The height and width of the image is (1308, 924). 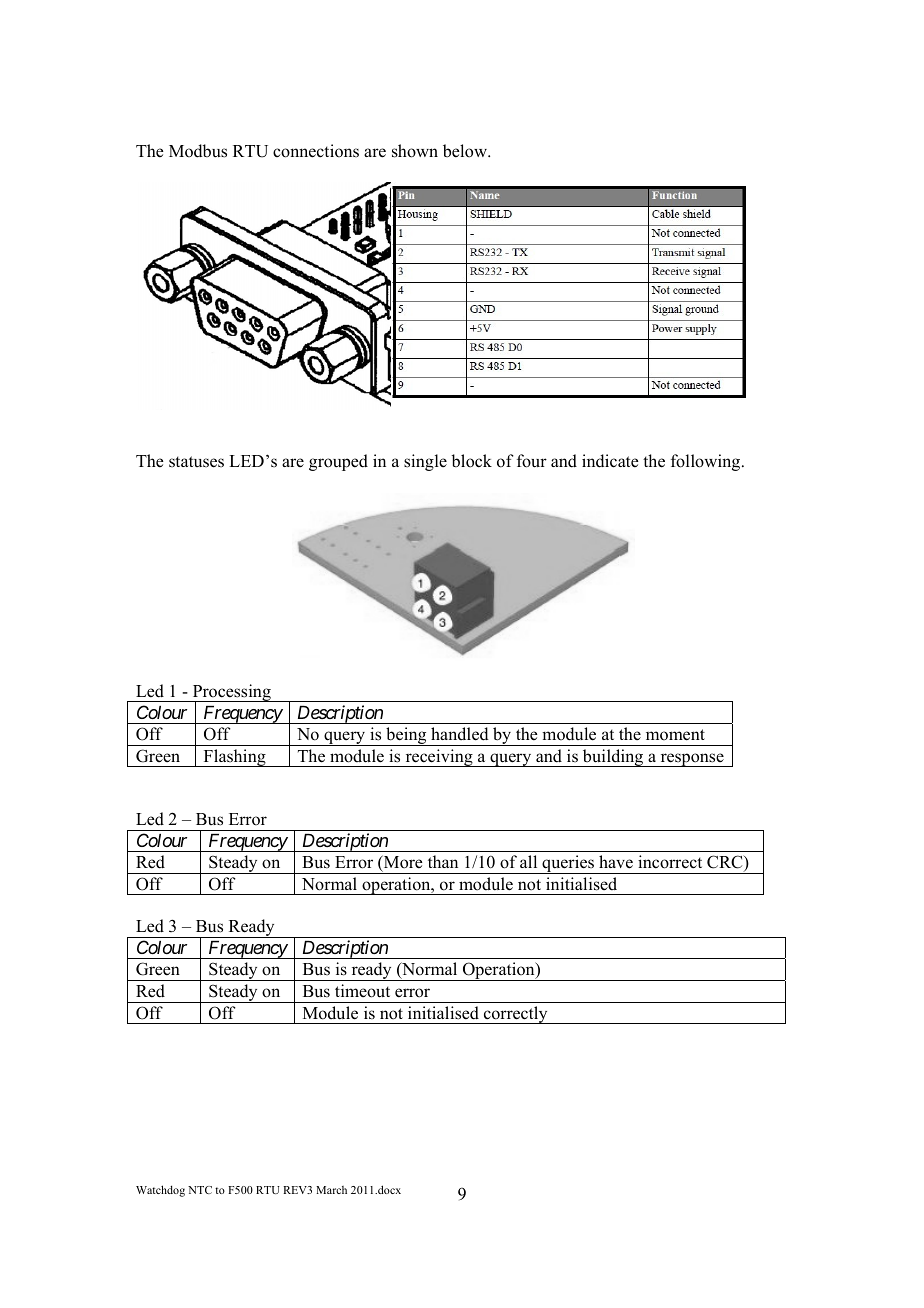 I want to click on indicate, so click(x=610, y=461).
